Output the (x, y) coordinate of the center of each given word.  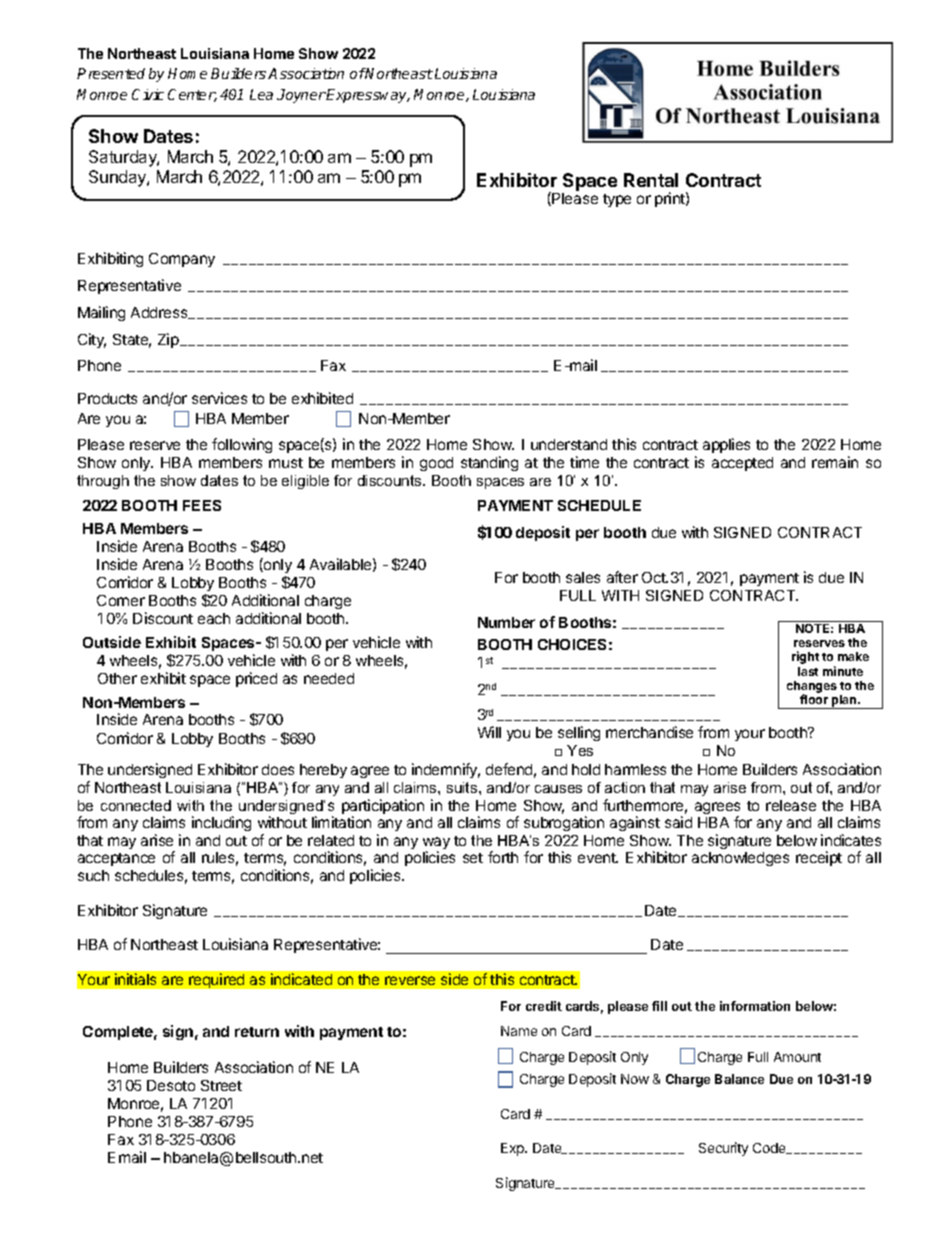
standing (489, 463)
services (219, 398)
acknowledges (740, 859)
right (805, 657)
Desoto (171, 1085)
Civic (148, 94)
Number (506, 622)
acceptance (116, 859)
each (214, 618)
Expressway (367, 96)
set (473, 858)
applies (726, 445)
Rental (651, 180)
